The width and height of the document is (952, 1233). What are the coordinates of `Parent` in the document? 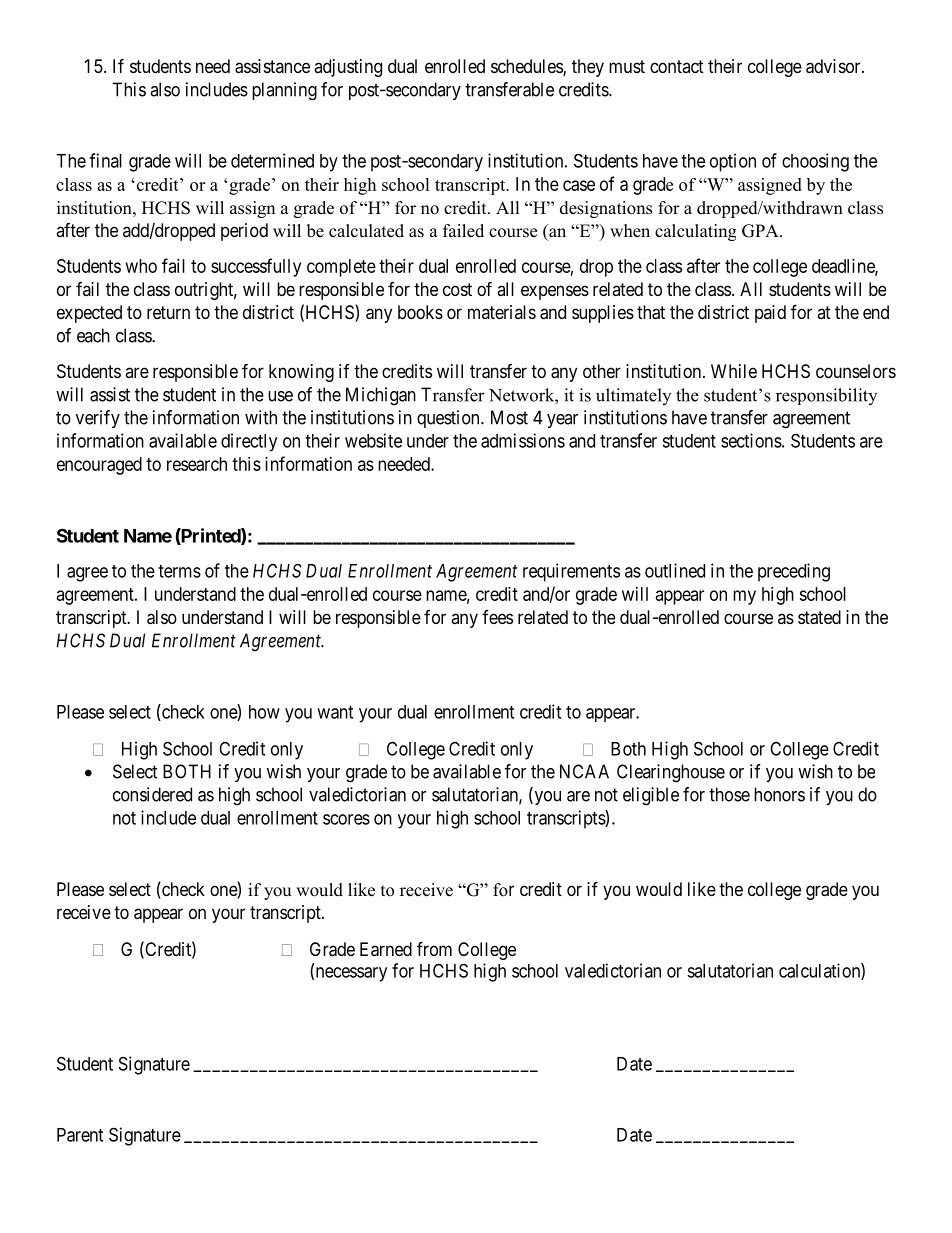 It's located at (80, 1135).
